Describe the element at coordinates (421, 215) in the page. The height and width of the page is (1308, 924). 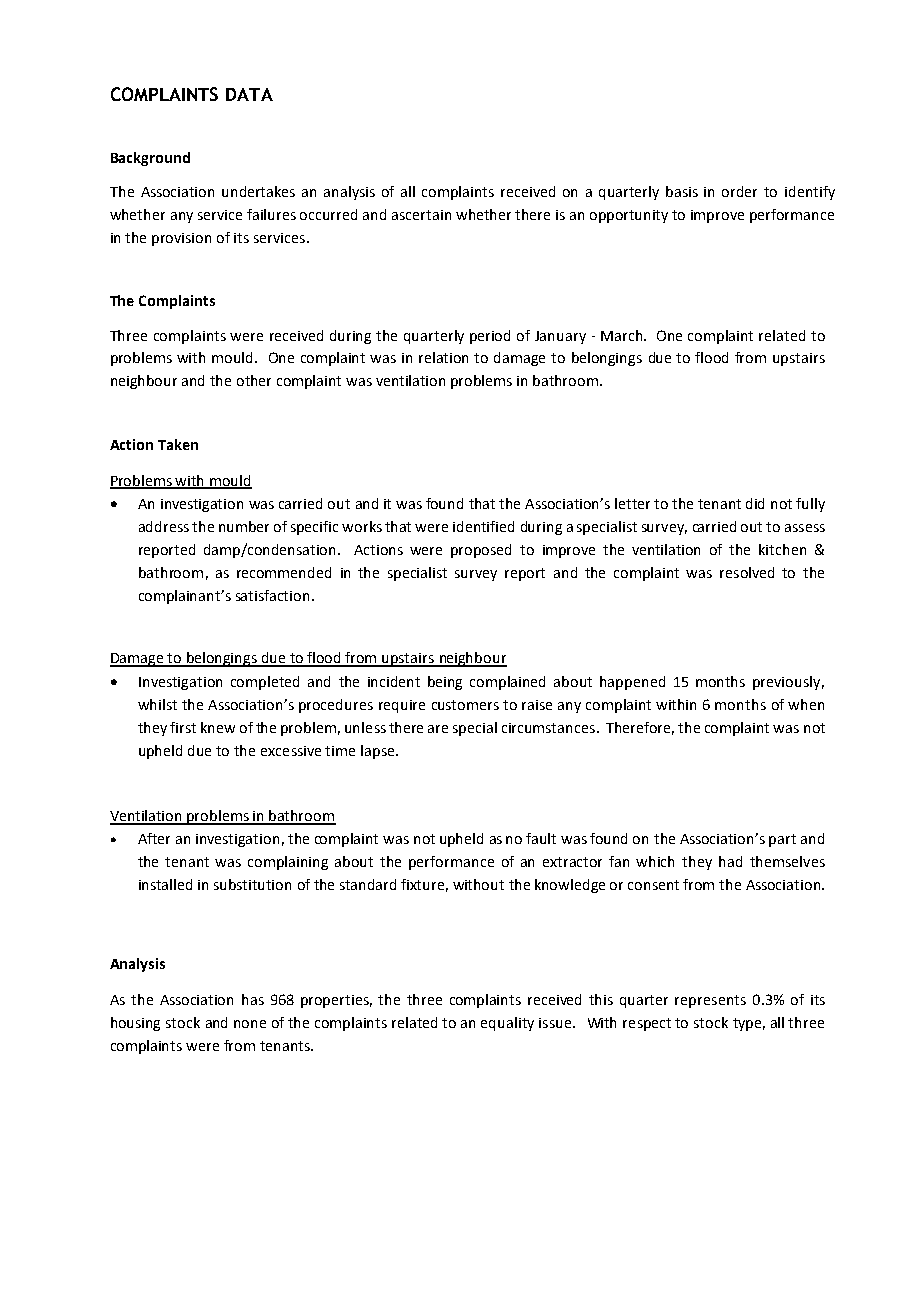
I see `ascertain` at that location.
